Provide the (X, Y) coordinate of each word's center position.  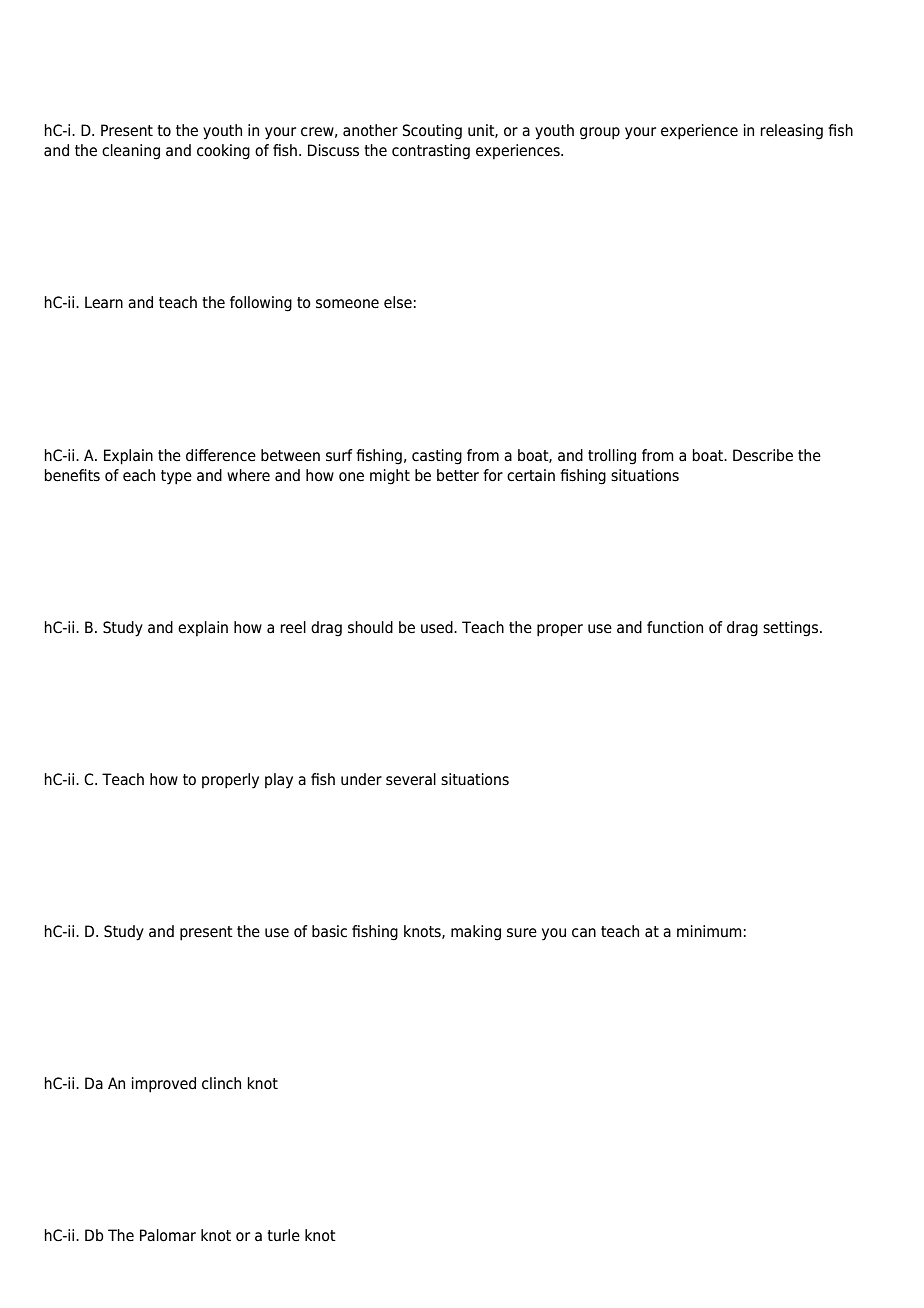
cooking (223, 152)
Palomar (168, 1235)
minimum (709, 931)
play (279, 781)
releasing (791, 132)
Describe (763, 455)
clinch (221, 1083)
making (476, 933)
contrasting (431, 152)
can (584, 933)
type (176, 477)
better (458, 475)
